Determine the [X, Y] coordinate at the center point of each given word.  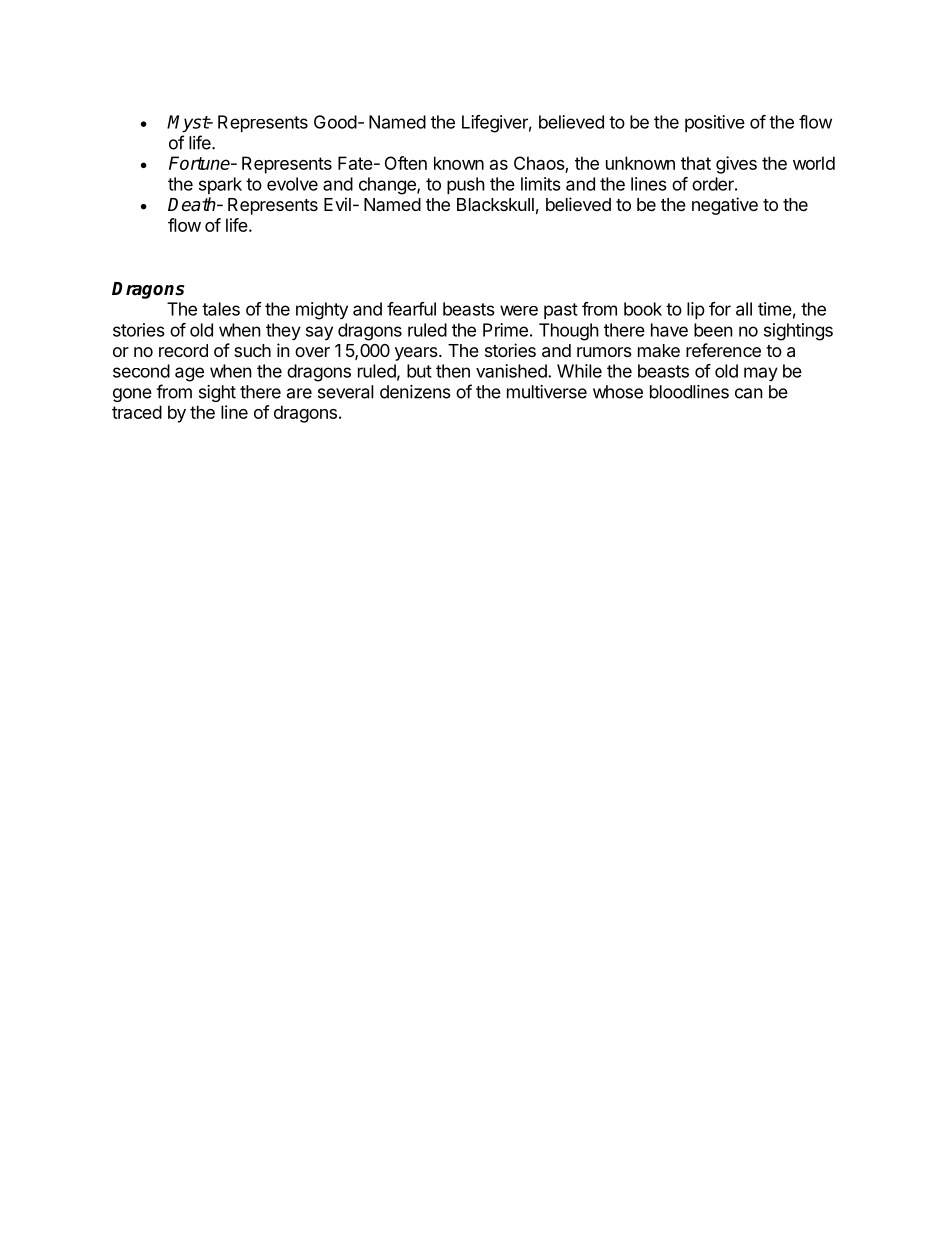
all [744, 309]
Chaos [539, 163]
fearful [411, 309]
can [749, 393]
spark [220, 185]
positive [715, 123]
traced [137, 412]
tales [221, 309]
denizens [415, 392]
